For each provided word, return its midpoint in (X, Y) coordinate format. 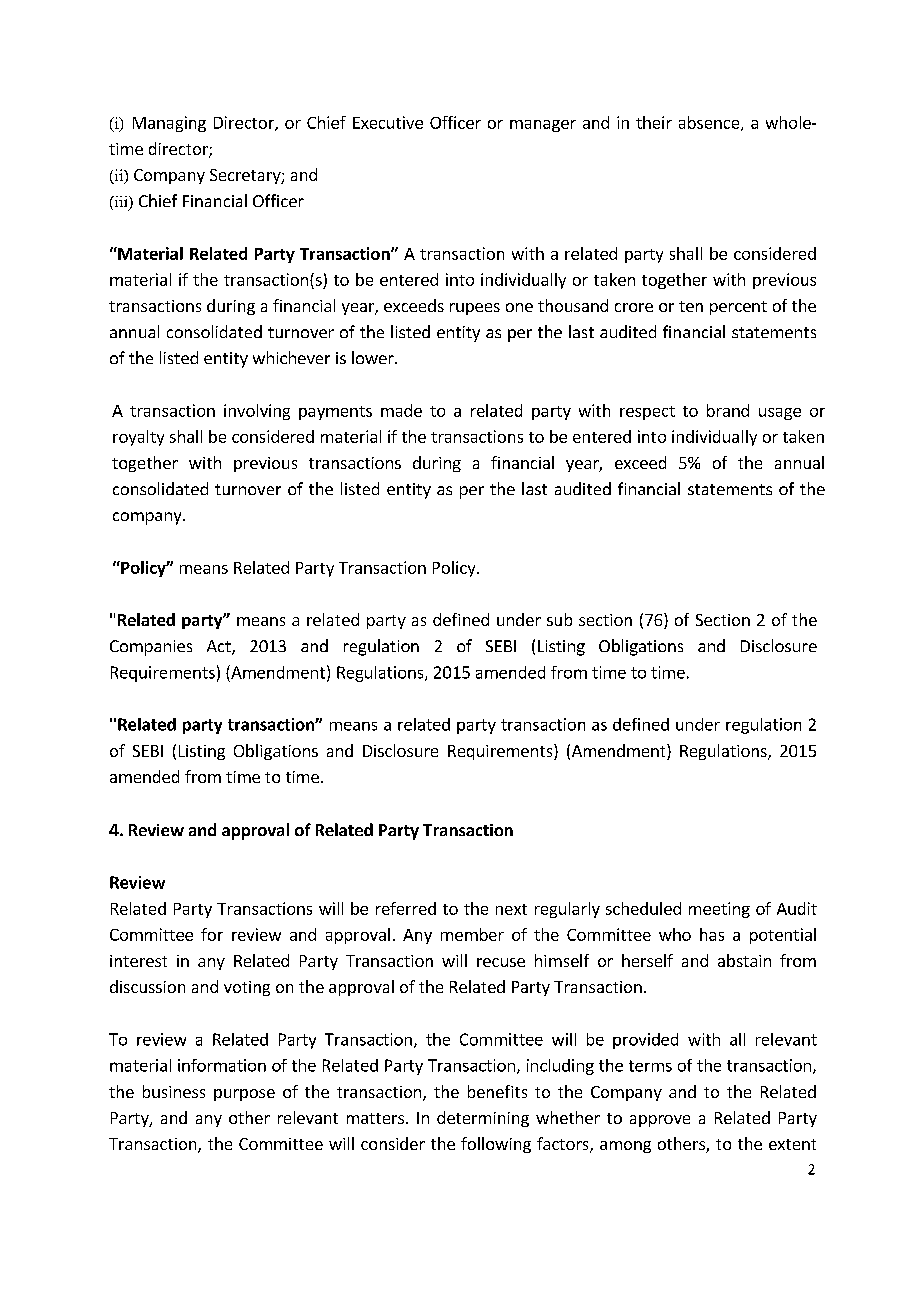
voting (247, 988)
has (712, 934)
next (511, 909)
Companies (151, 648)
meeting (719, 910)
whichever (291, 357)
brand (728, 410)
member (472, 934)
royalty (138, 438)
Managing (169, 124)
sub (559, 619)
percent (738, 308)
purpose (244, 1095)
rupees (475, 309)
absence (710, 123)
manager (543, 126)
